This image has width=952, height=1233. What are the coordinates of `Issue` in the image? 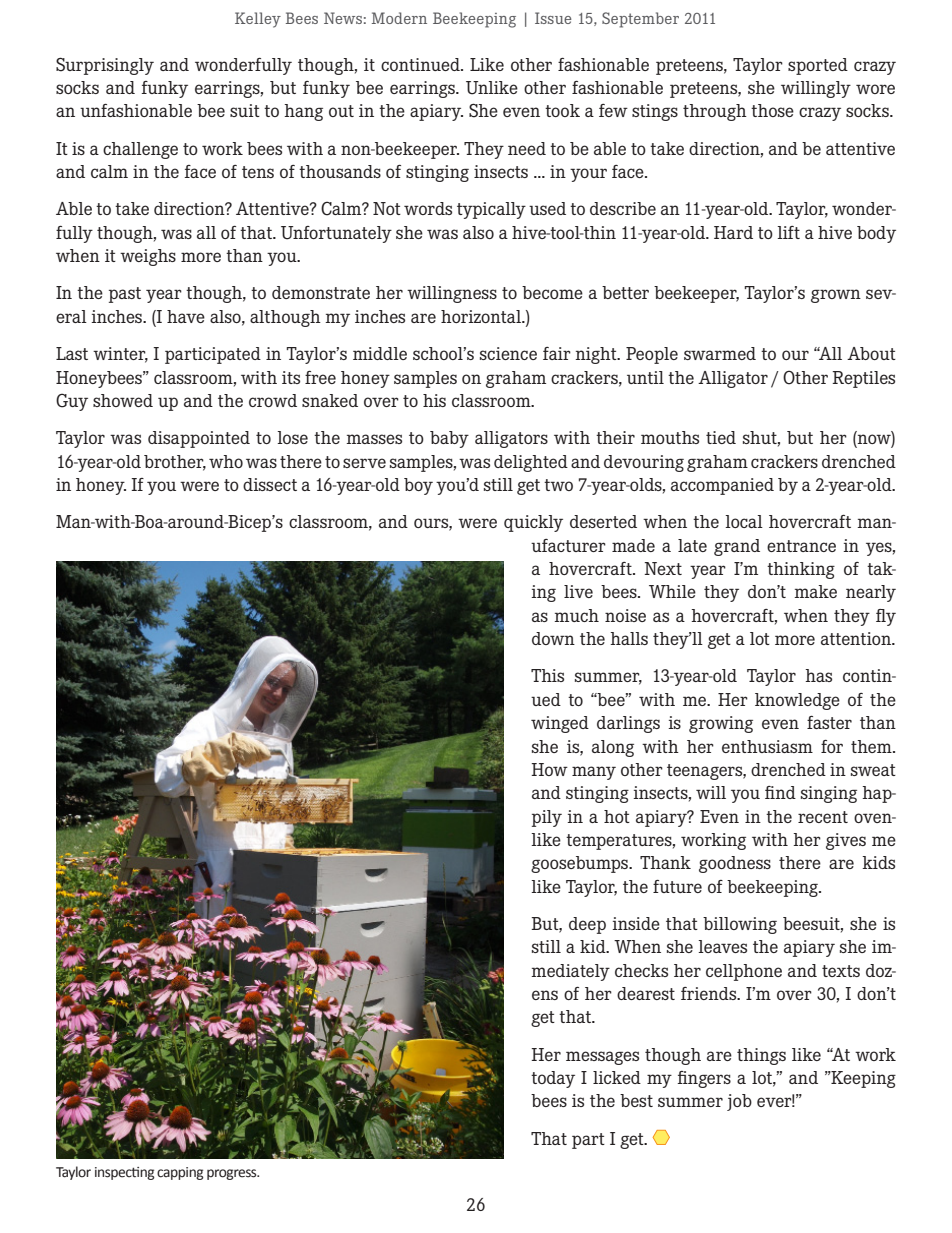 It's located at (553, 18).
